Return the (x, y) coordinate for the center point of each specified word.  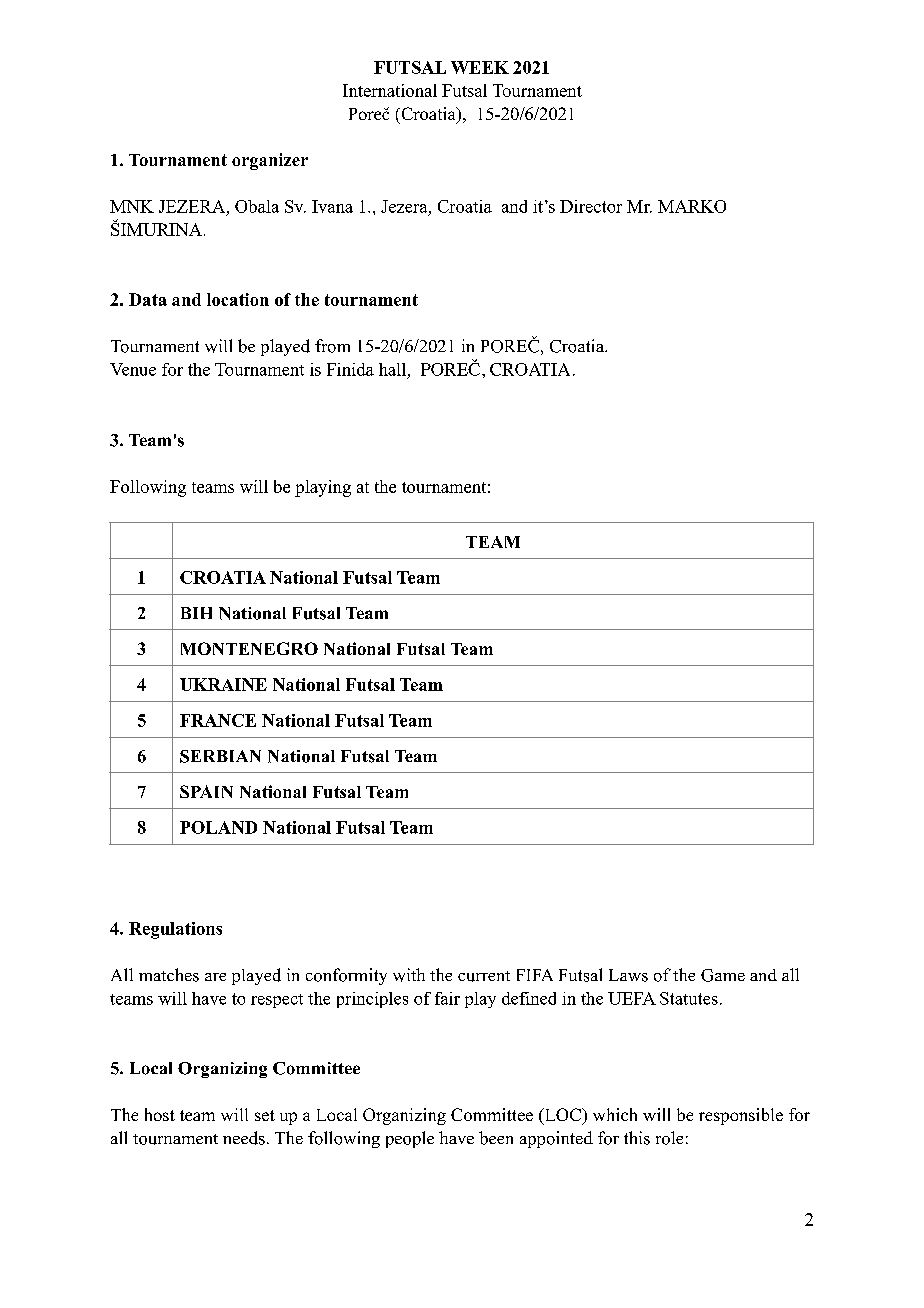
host (160, 1114)
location (238, 299)
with (409, 975)
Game (723, 975)
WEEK (480, 67)
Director (591, 206)
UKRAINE (223, 684)
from (332, 346)
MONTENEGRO (249, 648)
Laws (628, 975)
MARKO (692, 206)
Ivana (332, 206)
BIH (196, 613)
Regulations (175, 930)
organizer (270, 161)
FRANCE (218, 720)
